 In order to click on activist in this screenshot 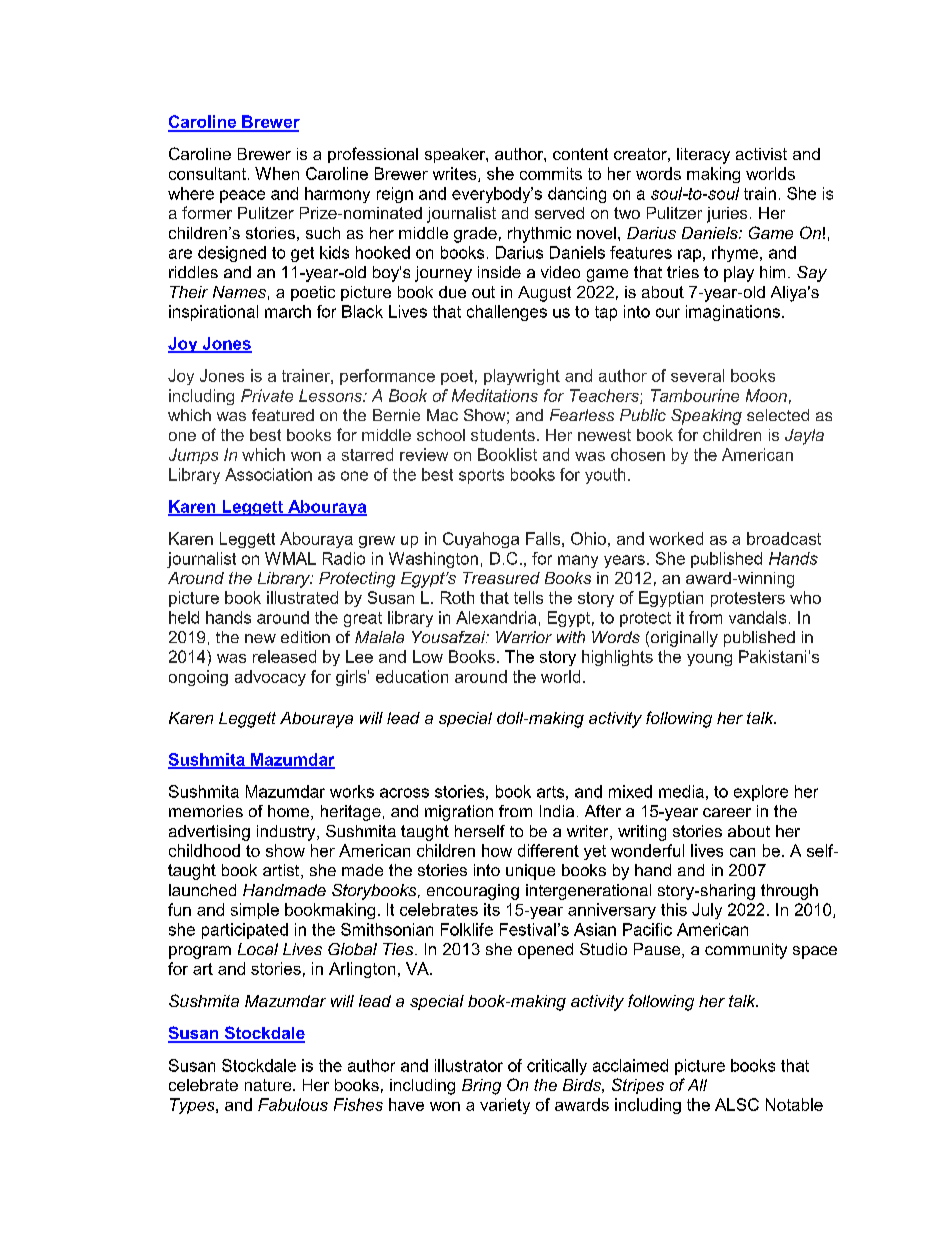, I will do `click(761, 154)`.
